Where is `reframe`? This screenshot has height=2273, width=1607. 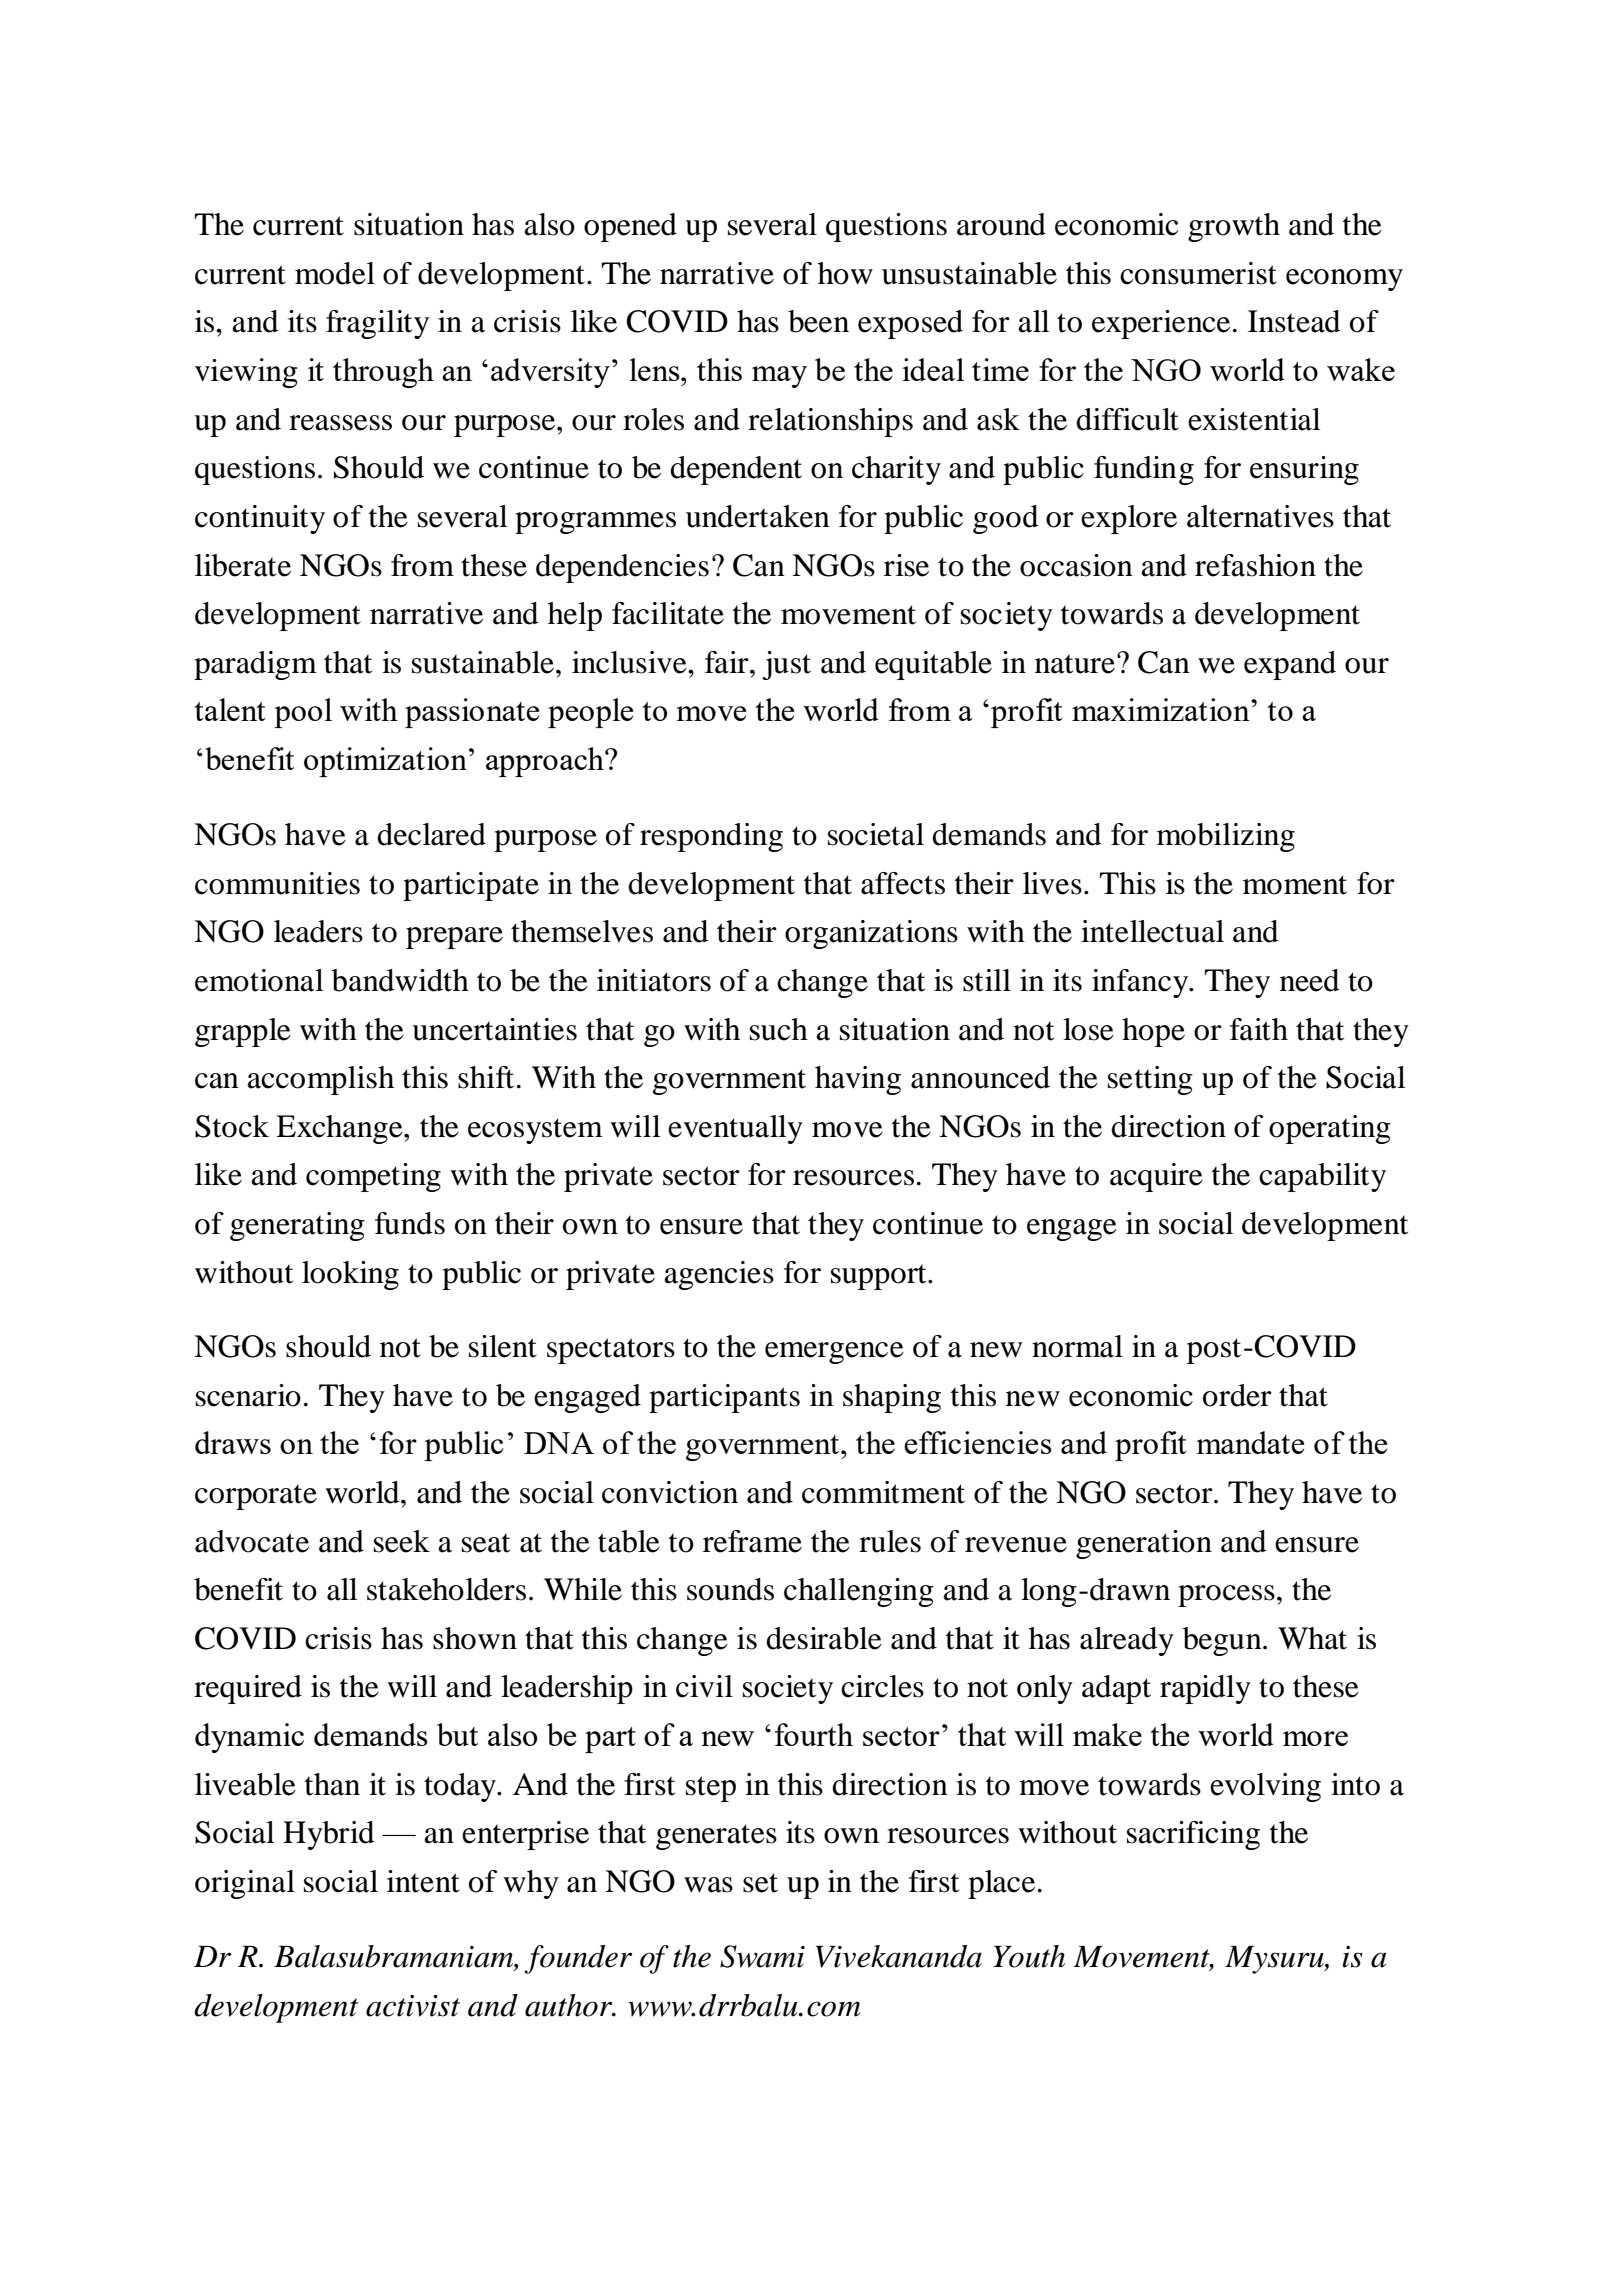
reframe is located at coordinates (752, 1541).
